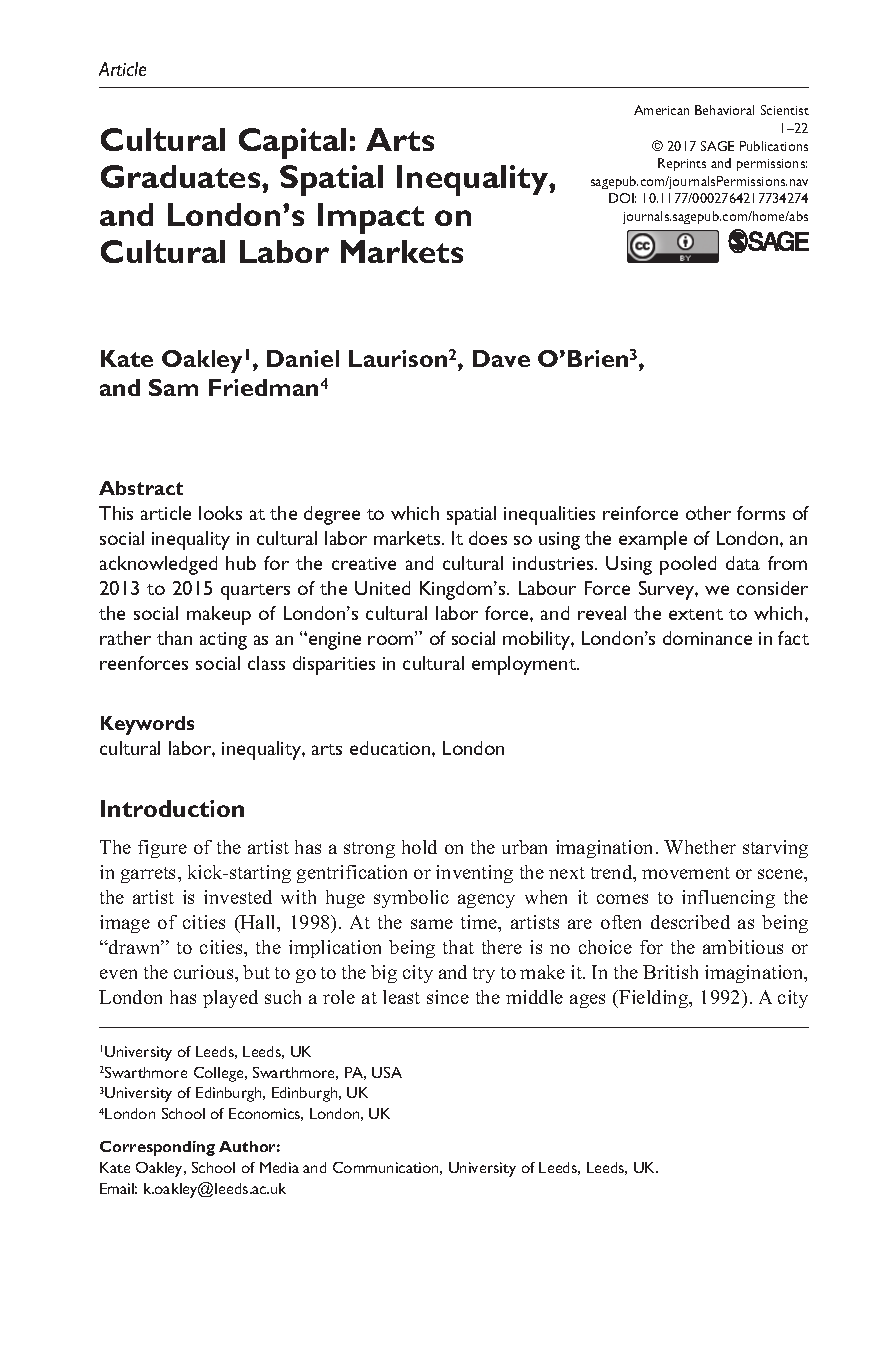 This page has height=1345, width=896. I want to click on Whether, so click(700, 847).
